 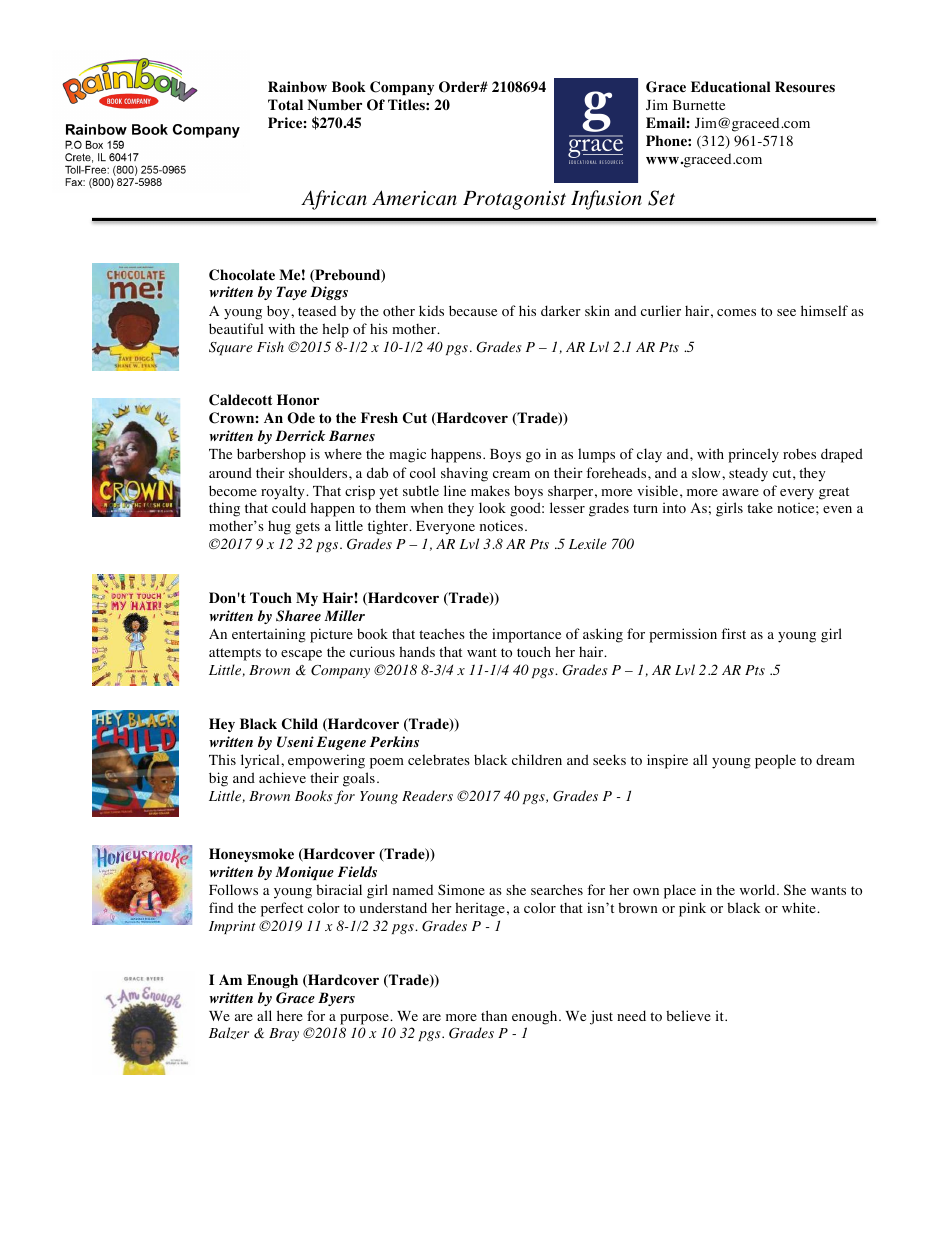 I want to click on gets, so click(x=307, y=528).
